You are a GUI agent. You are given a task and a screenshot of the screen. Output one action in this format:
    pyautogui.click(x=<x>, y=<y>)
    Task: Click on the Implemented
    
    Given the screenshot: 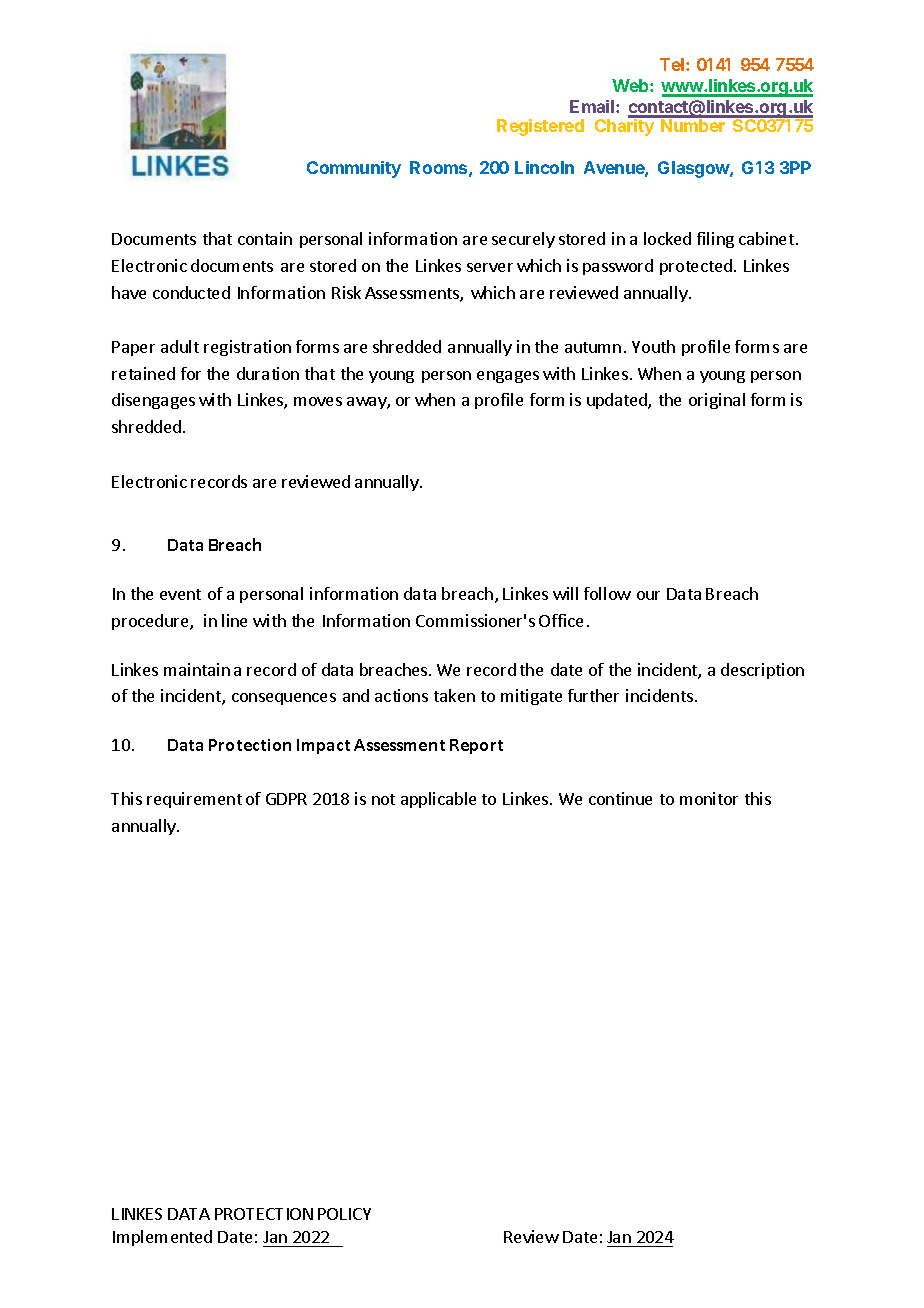 What is the action you would take?
    pyautogui.click(x=162, y=1238)
